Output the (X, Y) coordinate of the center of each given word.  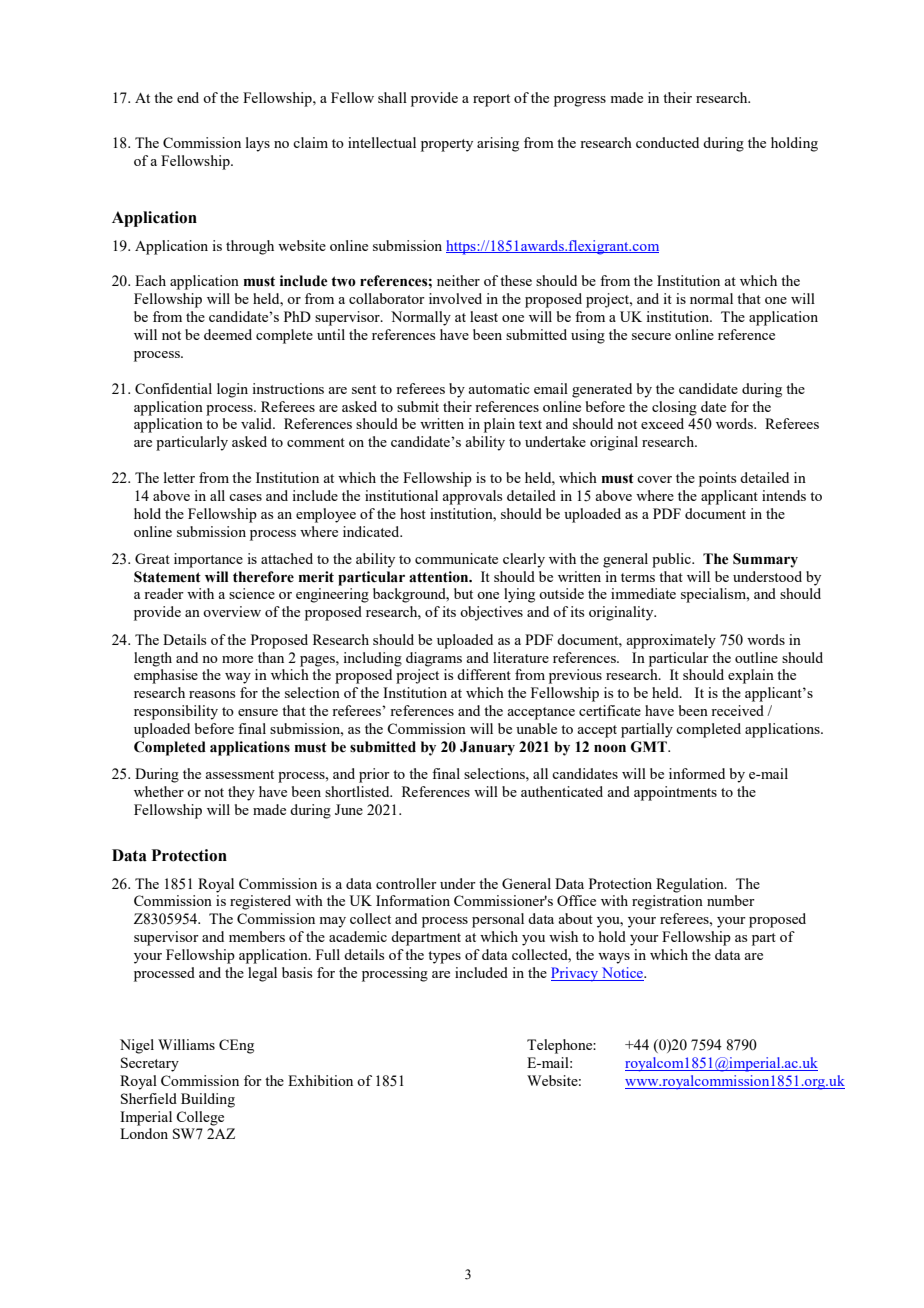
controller (406, 883)
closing (674, 408)
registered (260, 902)
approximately (671, 641)
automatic (499, 388)
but (463, 593)
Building (208, 1100)
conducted (667, 142)
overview (232, 611)
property (447, 145)
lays (258, 144)
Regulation (691, 885)
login (232, 390)
